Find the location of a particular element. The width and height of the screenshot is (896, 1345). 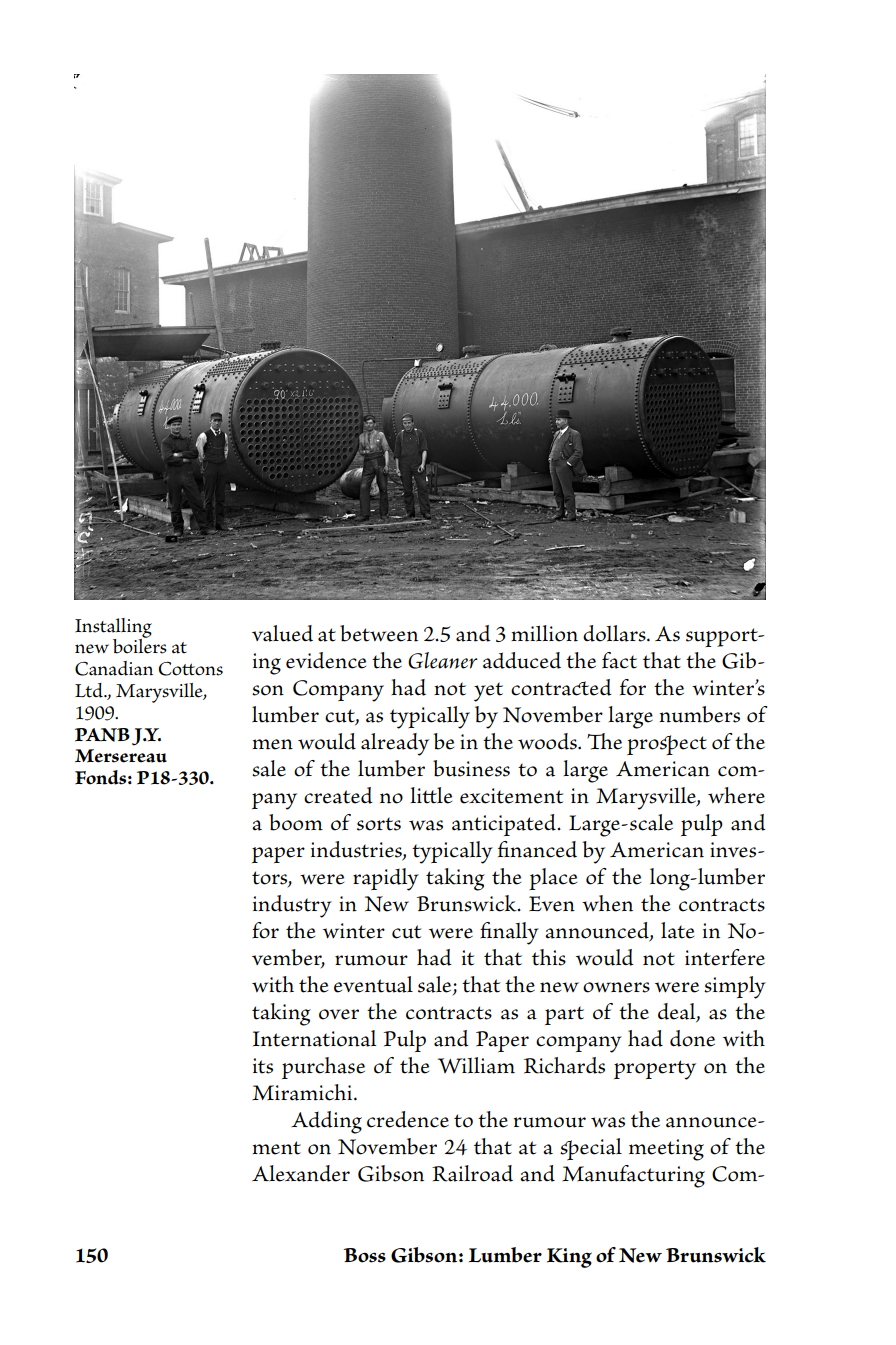

its is located at coordinates (263, 1066).
